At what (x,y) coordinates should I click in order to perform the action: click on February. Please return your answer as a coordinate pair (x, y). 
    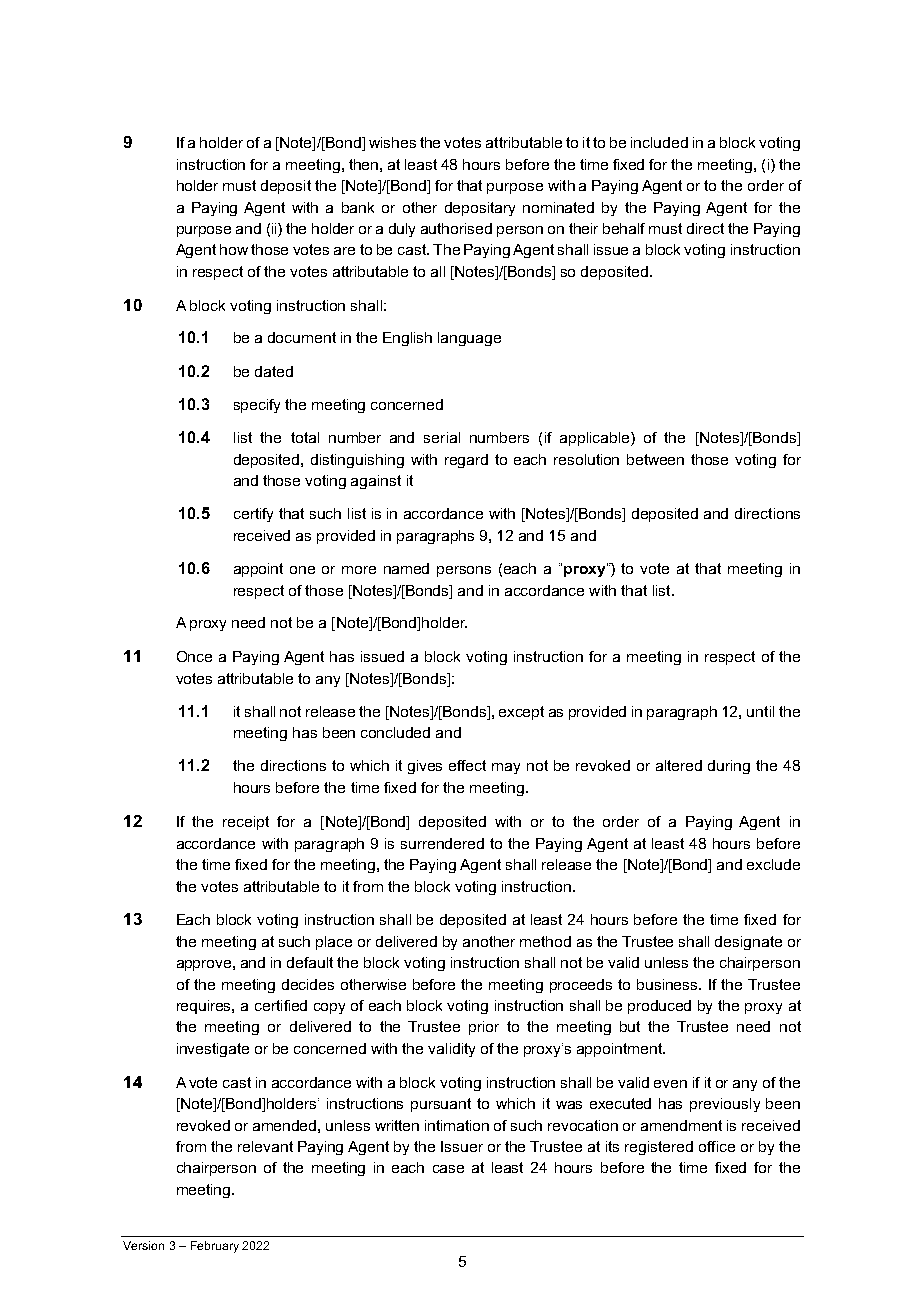
    Looking at the image, I should click on (215, 1247).
